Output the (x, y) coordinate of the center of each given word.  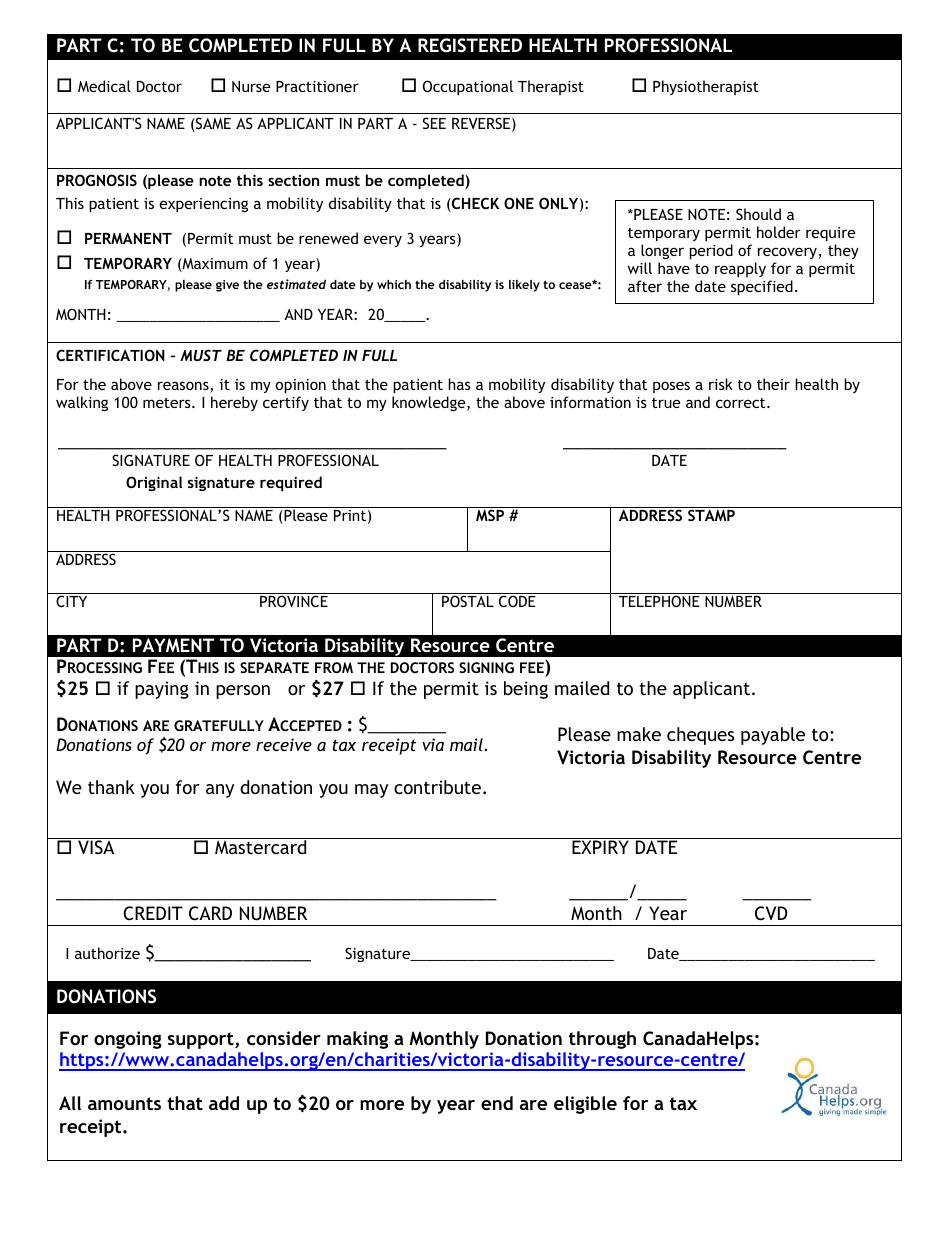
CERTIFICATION (110, 355)
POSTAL (468, 601)
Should (758, 214)
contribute (437, 787)
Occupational (468, 87)
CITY (71, 601)
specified (762, 287)
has (459, 384)
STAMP (711, 515)
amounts (124, 1103)
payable (773, 736)
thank (111, 787)
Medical (104, 86)
